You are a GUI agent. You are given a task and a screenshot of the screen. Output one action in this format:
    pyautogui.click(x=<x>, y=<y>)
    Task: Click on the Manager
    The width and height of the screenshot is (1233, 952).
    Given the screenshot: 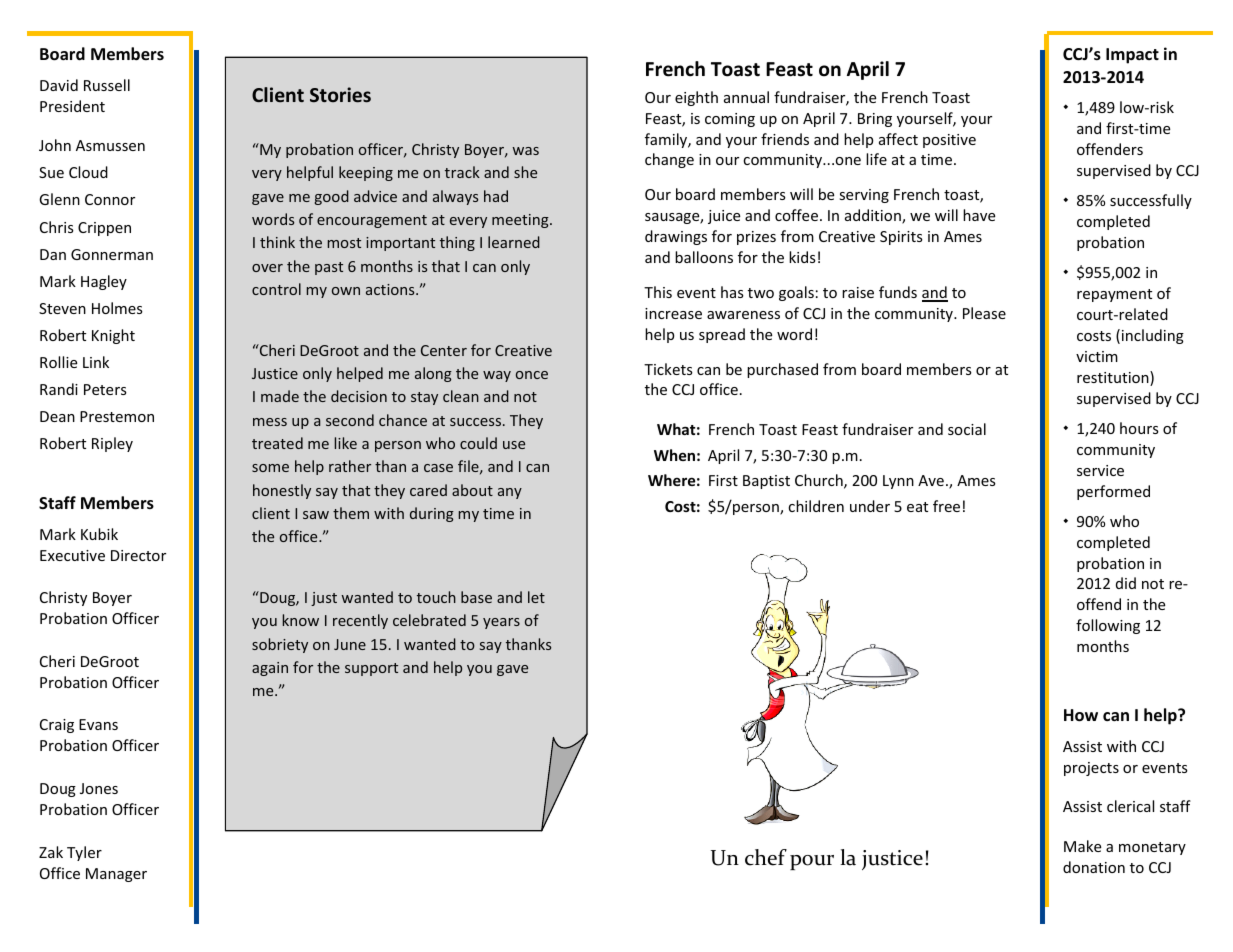 What is the action you would take?
    pyautogui.click(x=116, y=875)
